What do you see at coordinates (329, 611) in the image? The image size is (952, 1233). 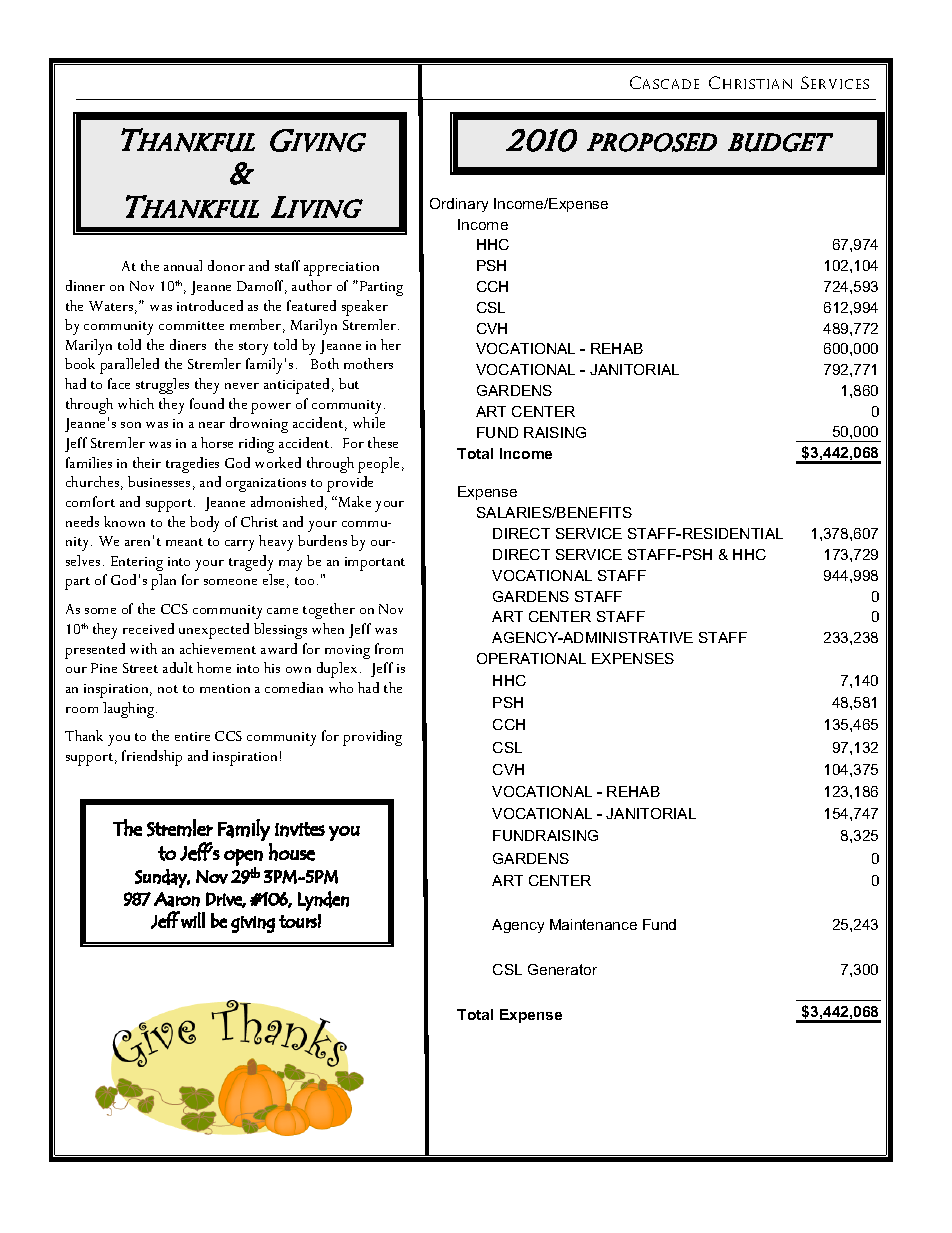 I see `together` at bounding box center [329, 611].
